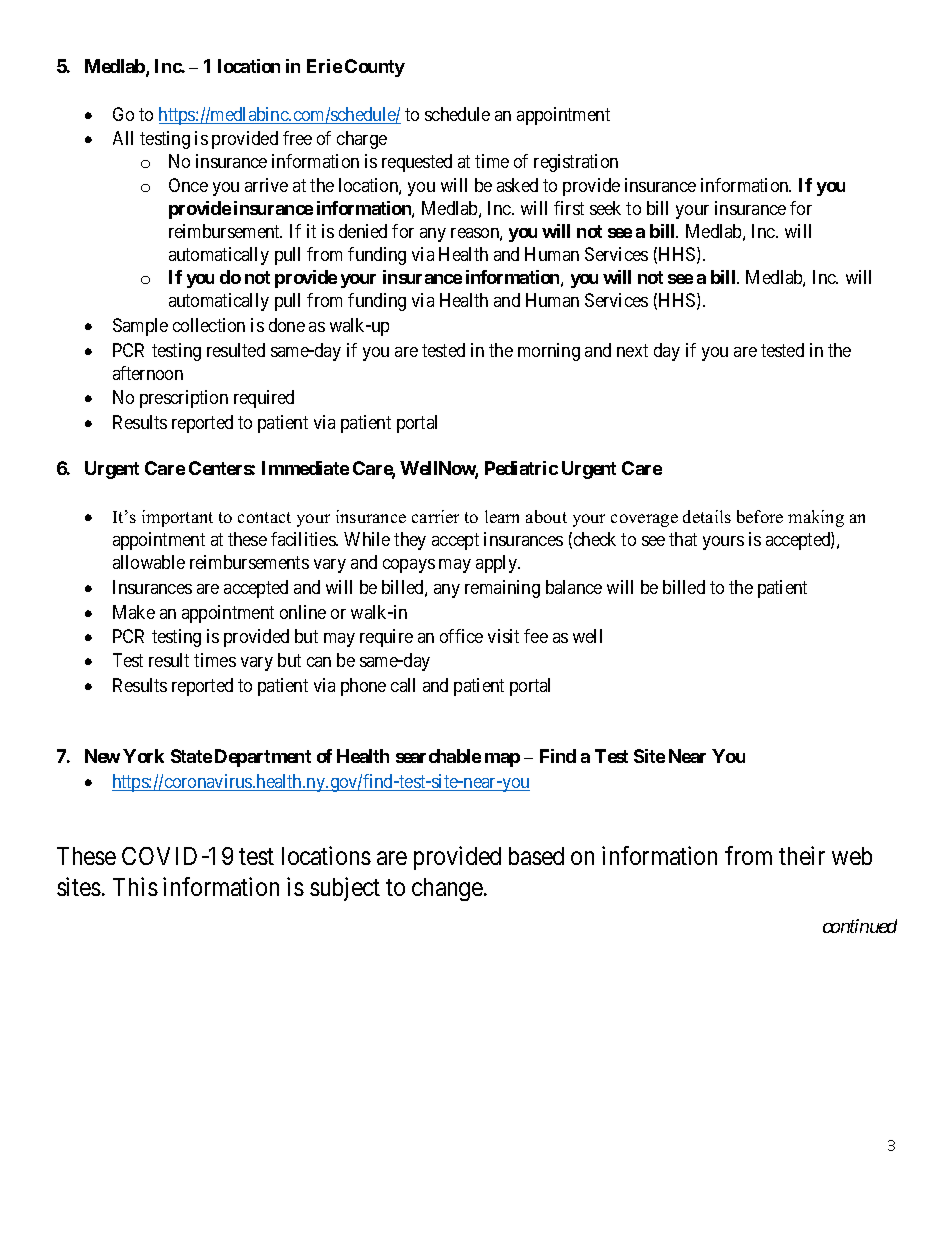 The height and width of the screenshot is (1233, 952). I want to click on This, so click(135, 886).
